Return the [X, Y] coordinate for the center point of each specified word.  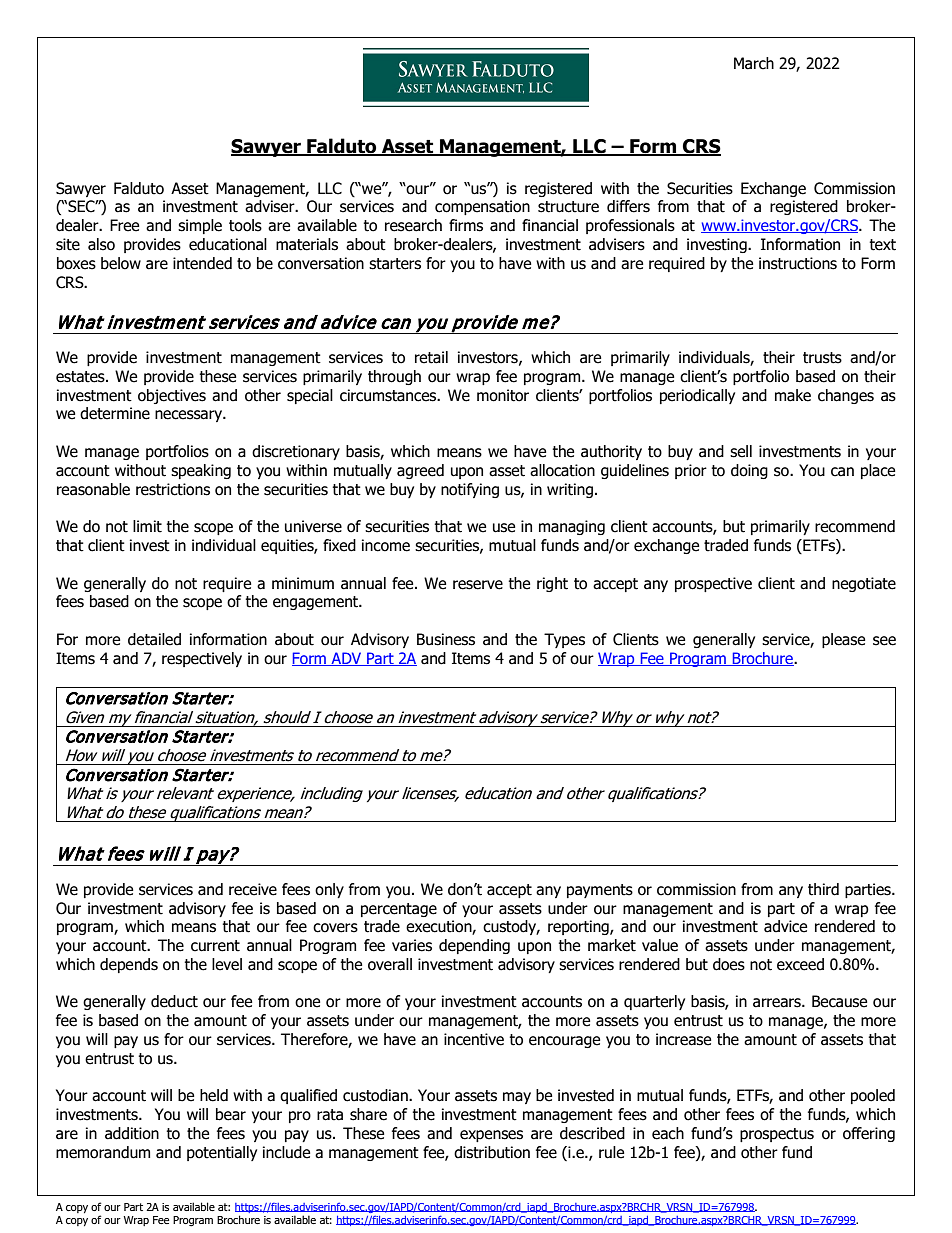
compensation [482, 207]
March [754, 63]
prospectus [777, 1135]
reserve [478, 585]
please [843, 640]
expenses [491, 1136]
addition [132, 1133]
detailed [154, 639]
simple [200, 226]
